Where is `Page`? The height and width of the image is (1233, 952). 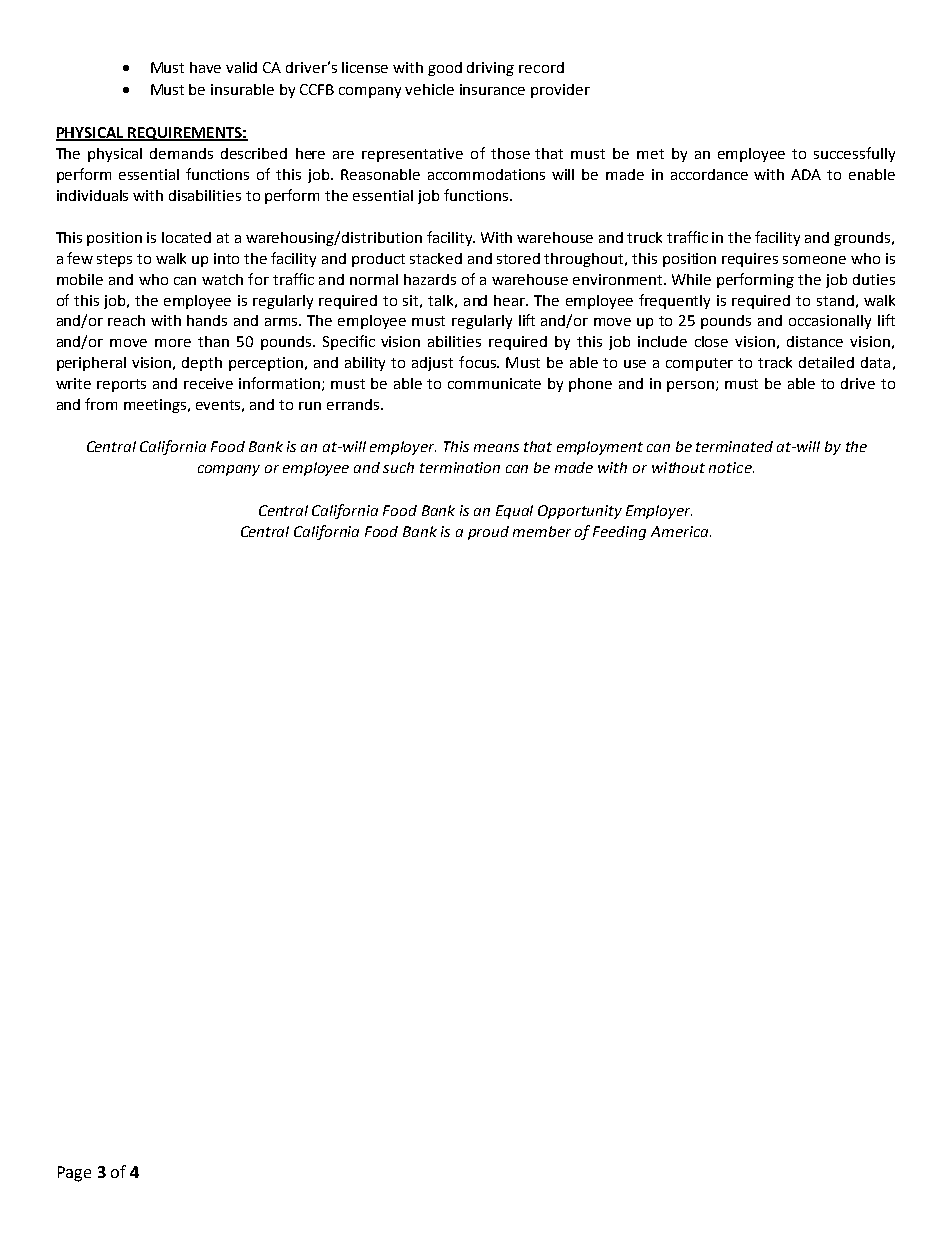
Page is located at coordinates (74, 1174).
